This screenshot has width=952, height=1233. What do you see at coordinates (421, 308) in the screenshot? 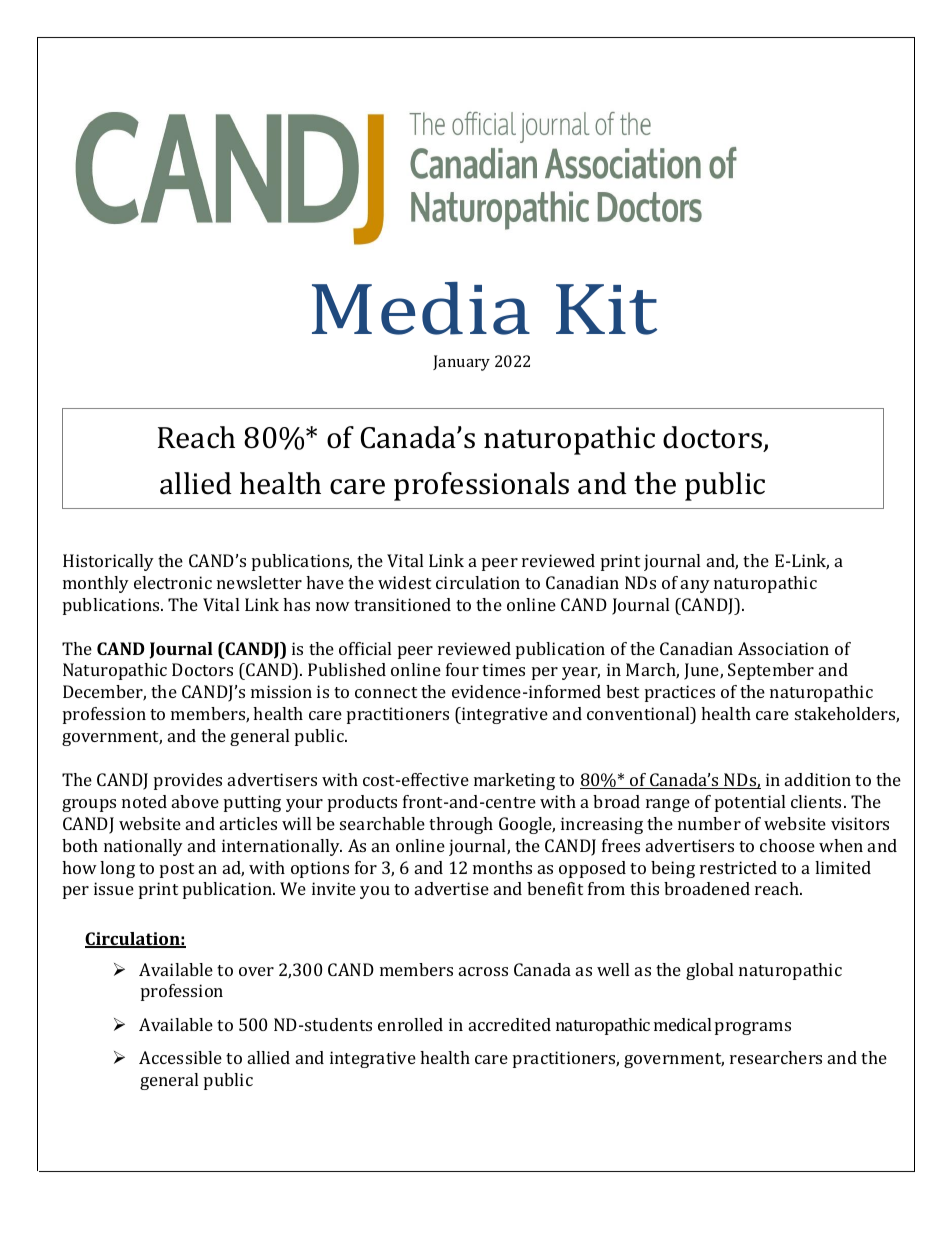
I see `Media` at bounding box center [421, 308].
